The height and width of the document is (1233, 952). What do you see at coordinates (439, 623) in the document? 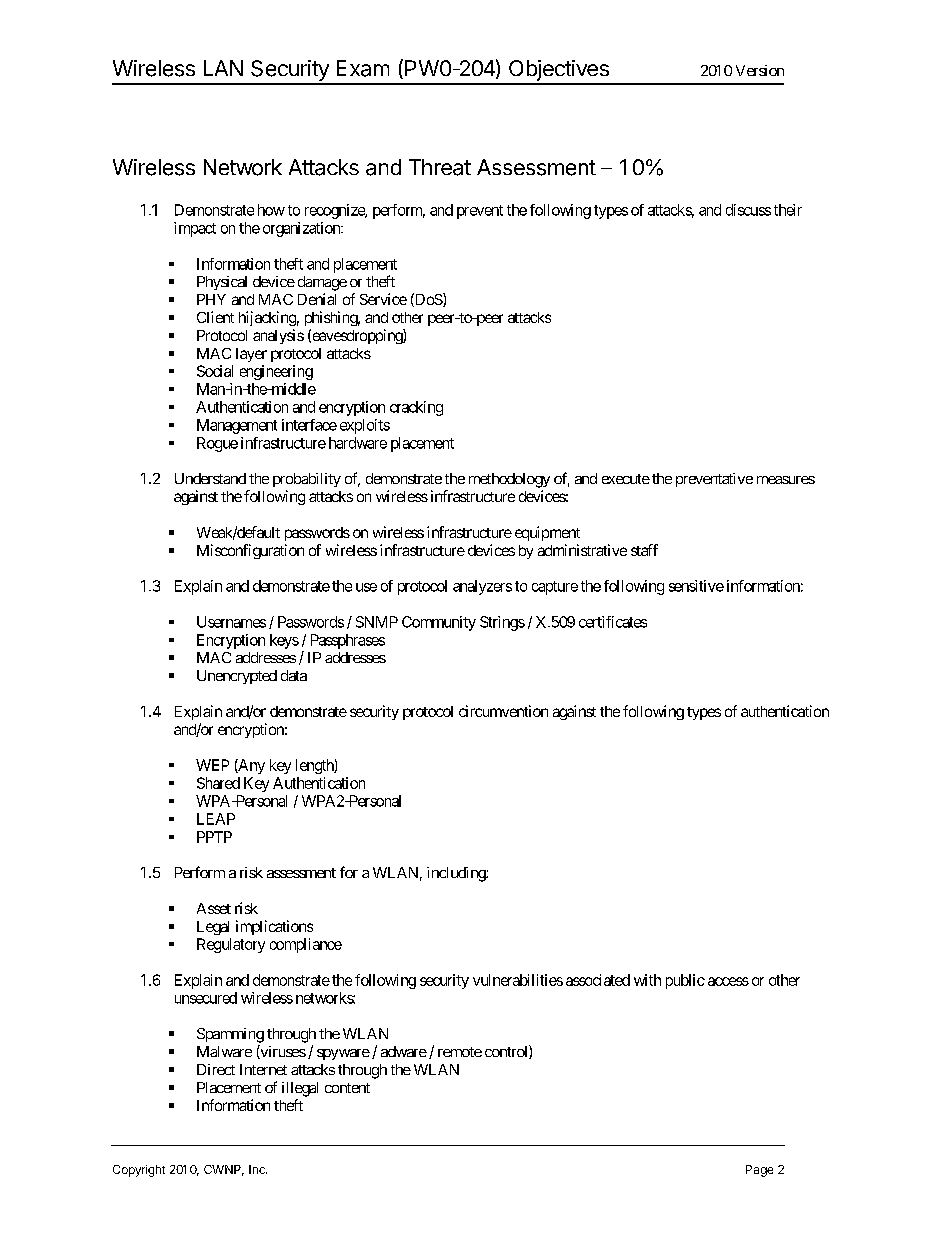
I see `Community` at bounding box center [439, 623].
